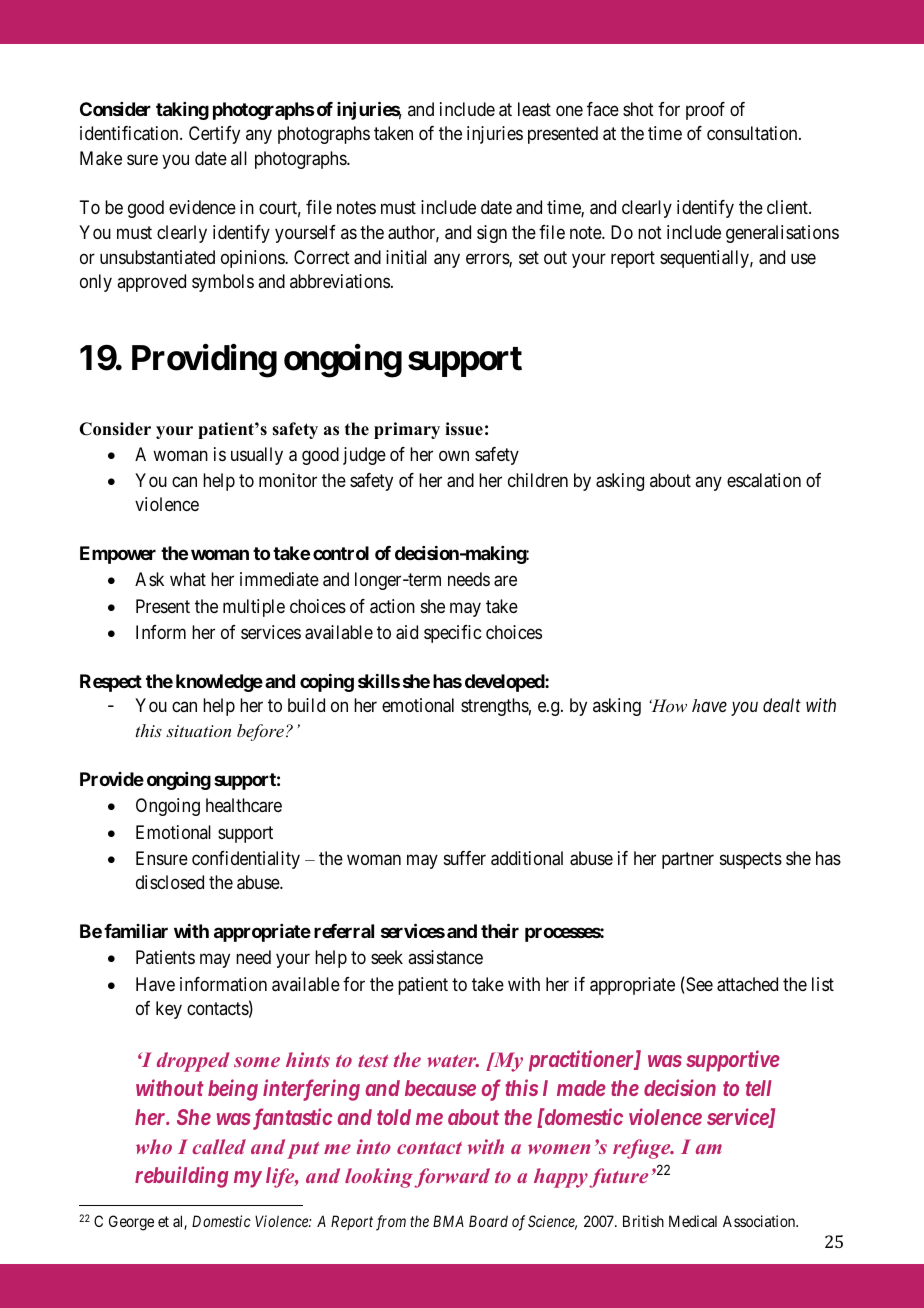 This page has height=1308, width=924. I want to click on Association, so click(760, 1221).
